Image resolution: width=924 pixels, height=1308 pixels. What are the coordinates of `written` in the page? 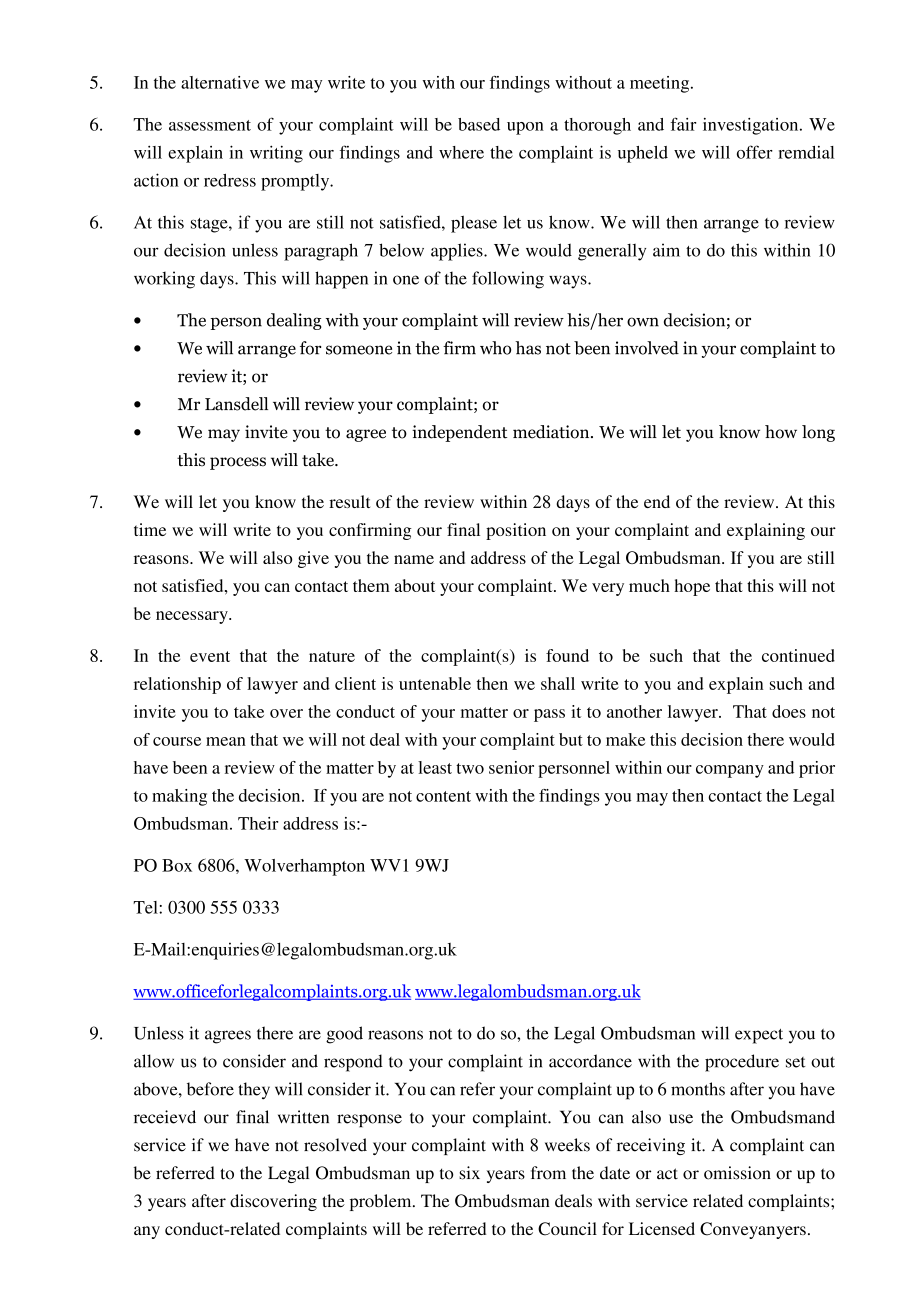 It's located at (303, 1117).
